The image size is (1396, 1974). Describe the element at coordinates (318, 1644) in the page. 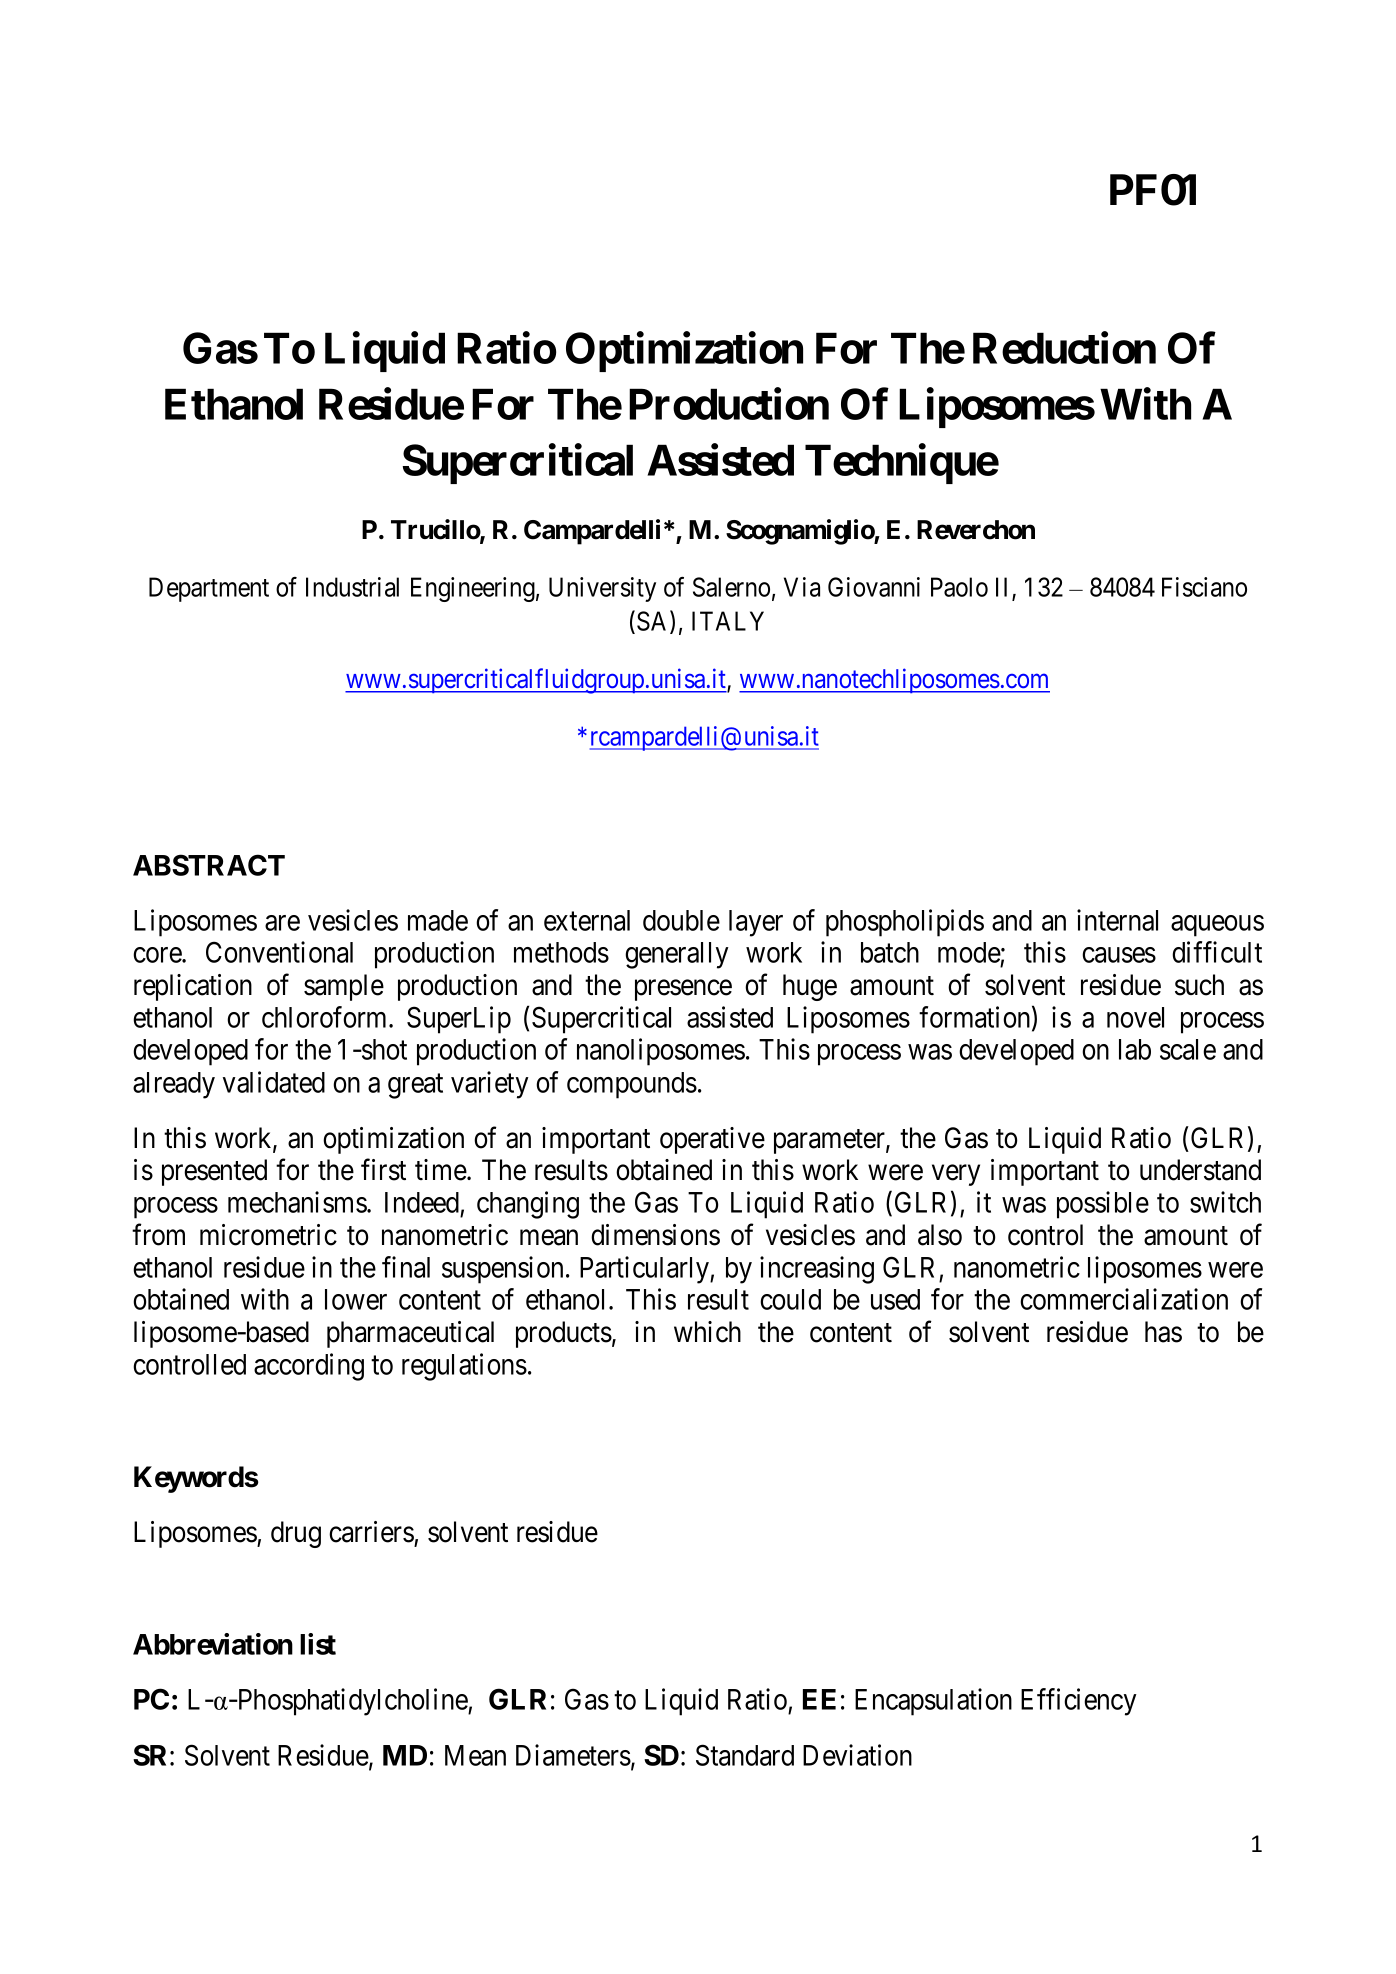

I see `list` at that location.
